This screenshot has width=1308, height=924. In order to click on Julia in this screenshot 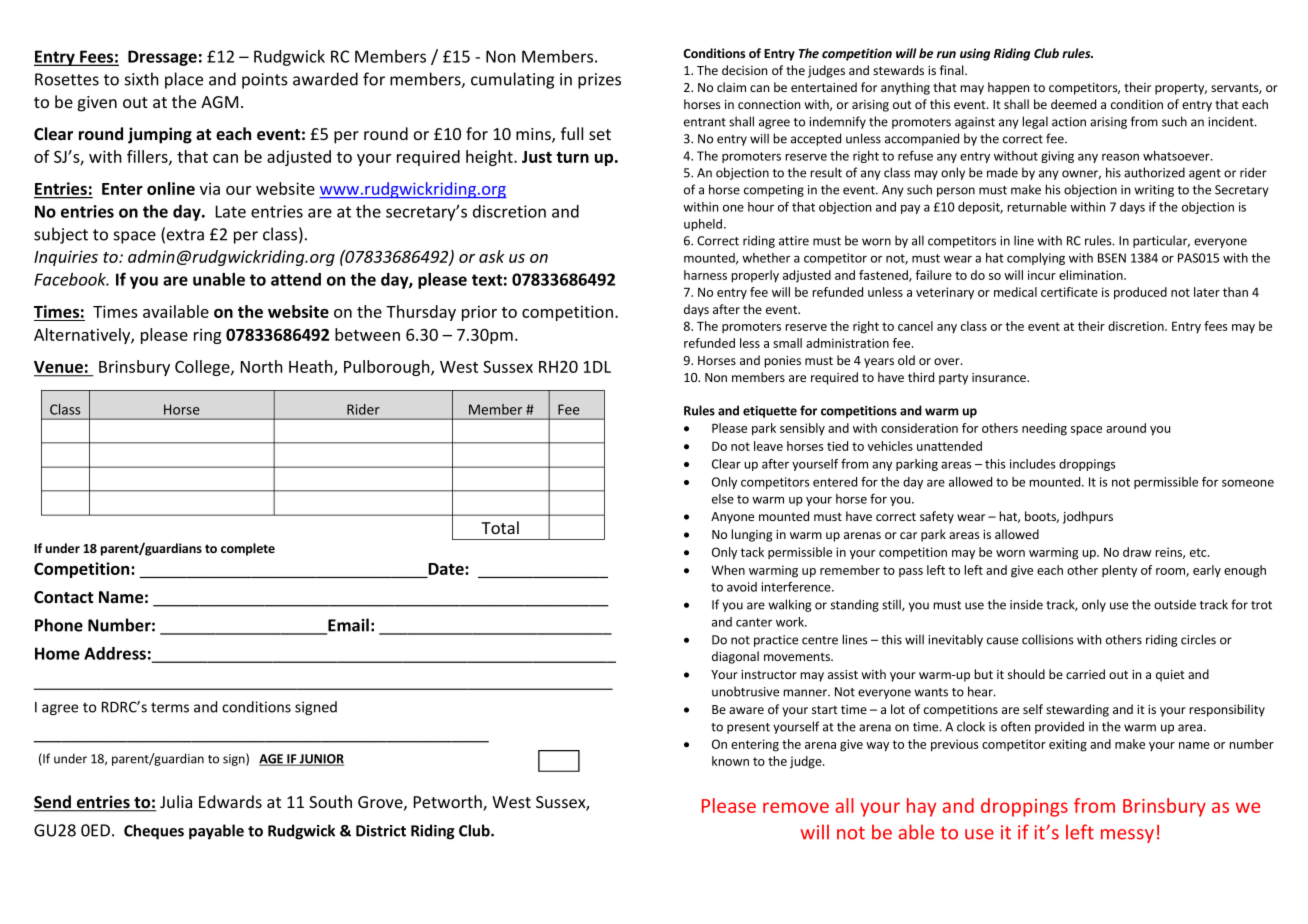, I will do `click(176, 801)`.
